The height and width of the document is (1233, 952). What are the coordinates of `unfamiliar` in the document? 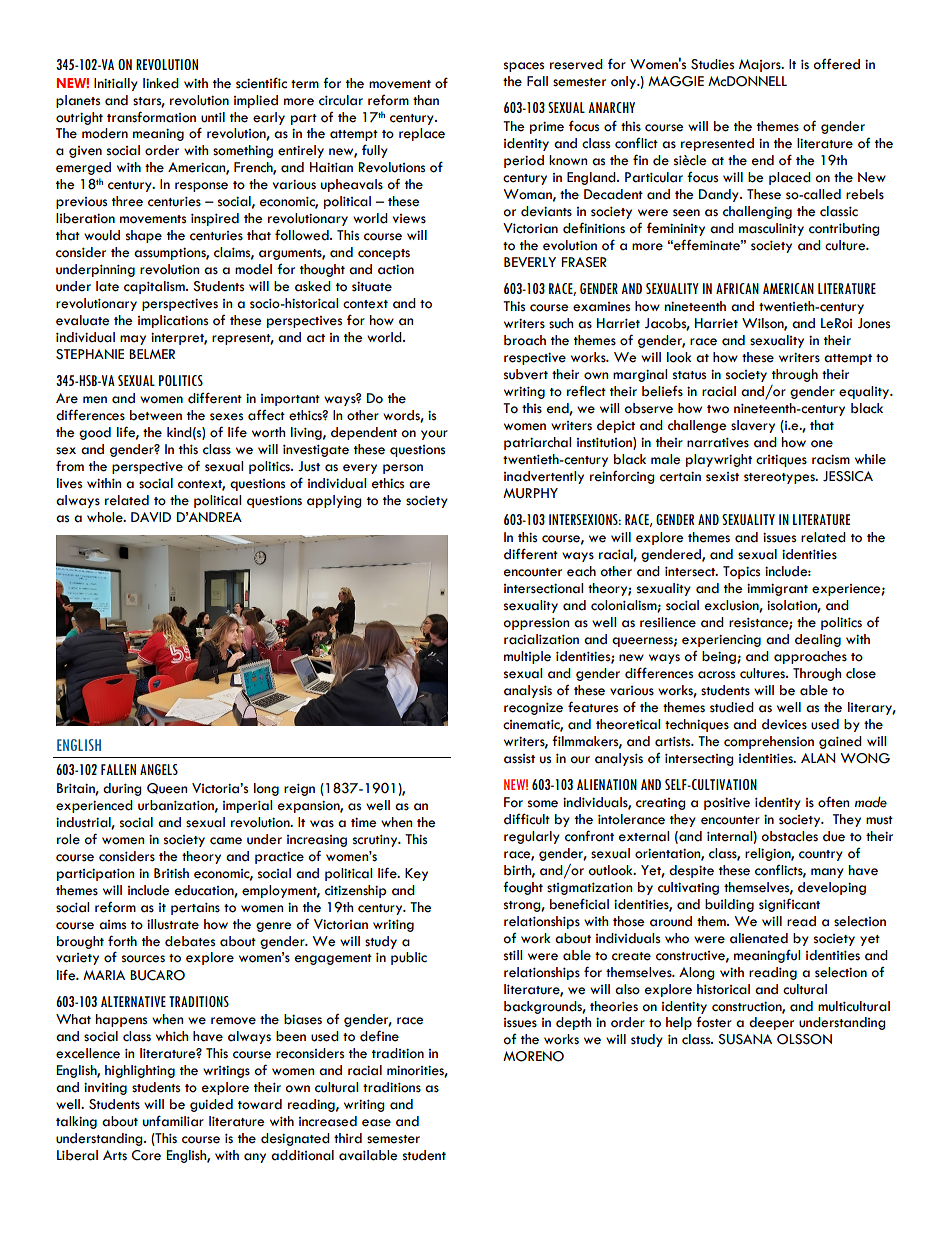 It's located at (173, 1121).
